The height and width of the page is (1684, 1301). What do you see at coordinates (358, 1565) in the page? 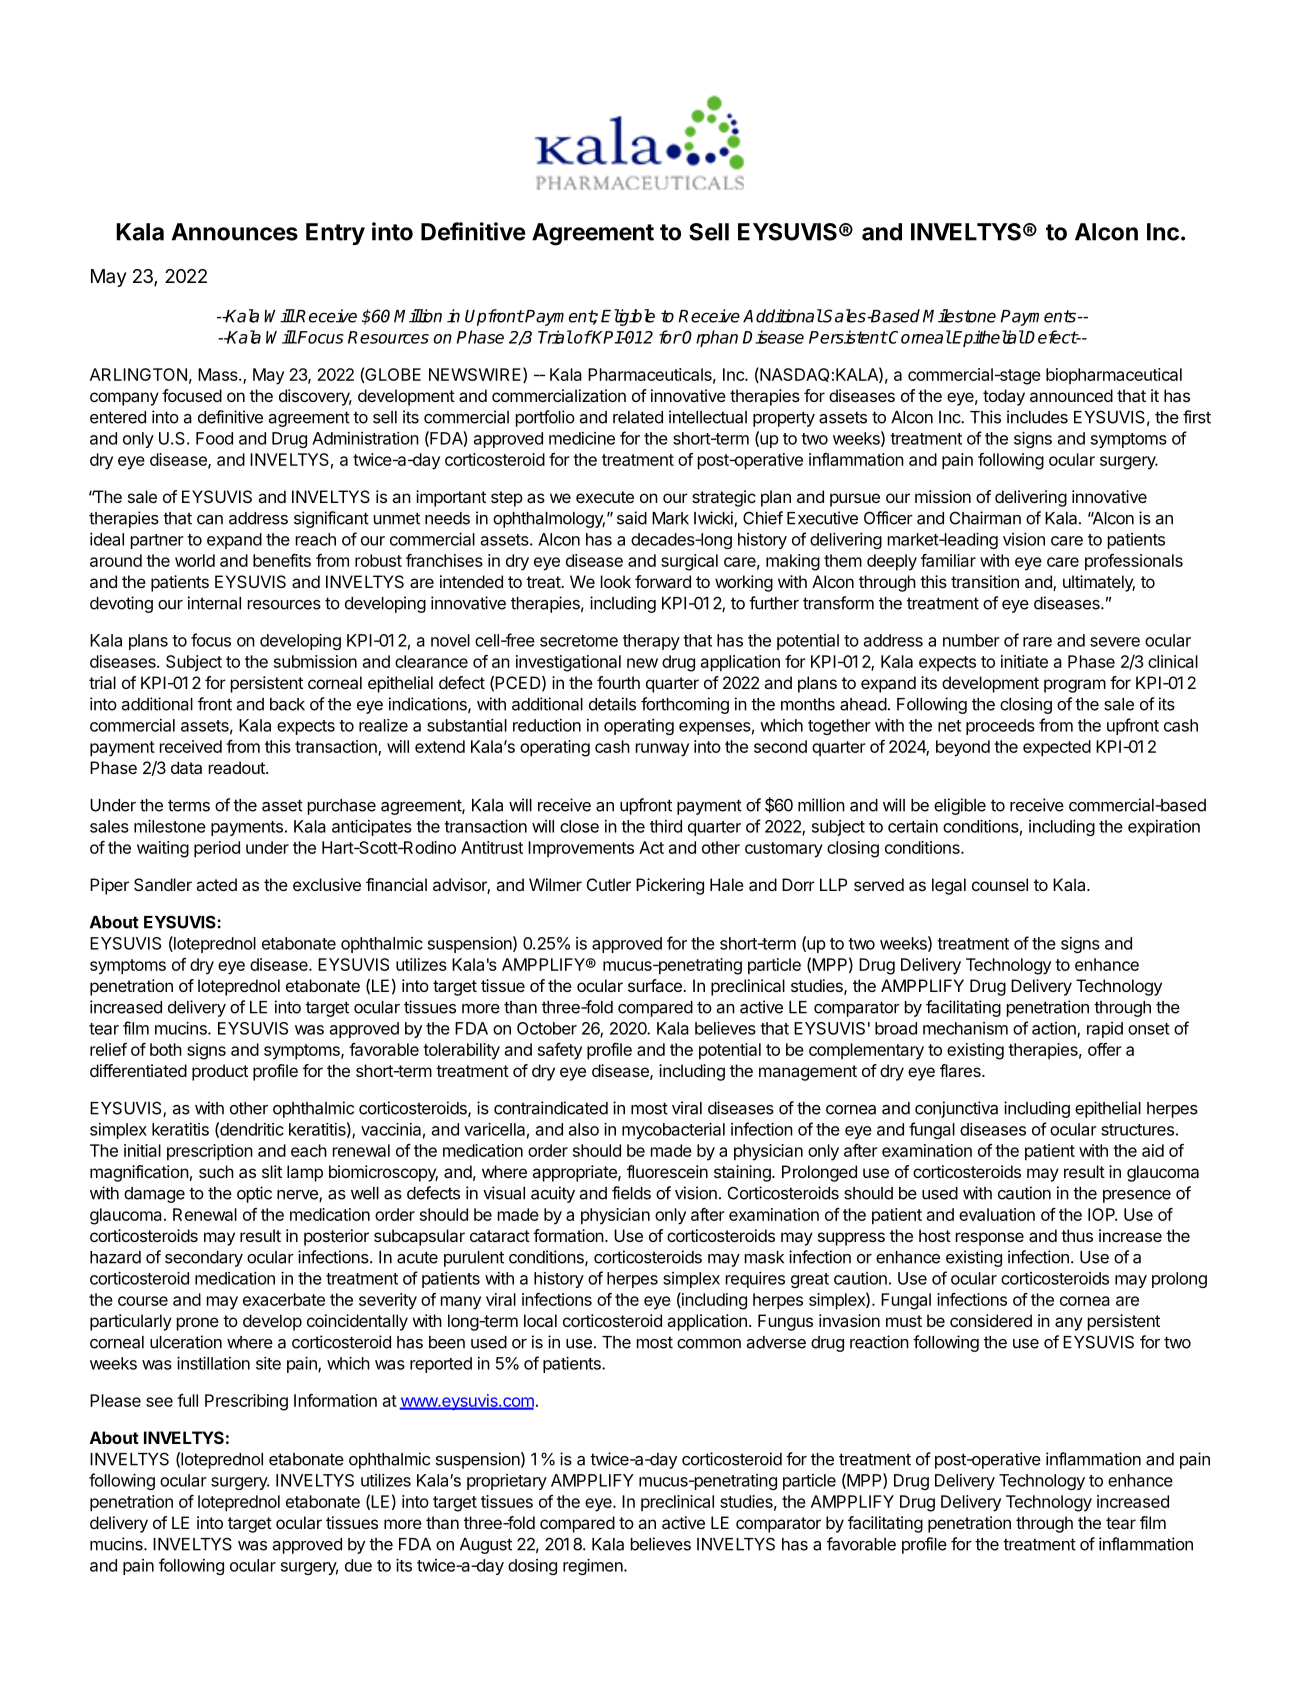
I see `due` at bounding box center [358, 1565].
